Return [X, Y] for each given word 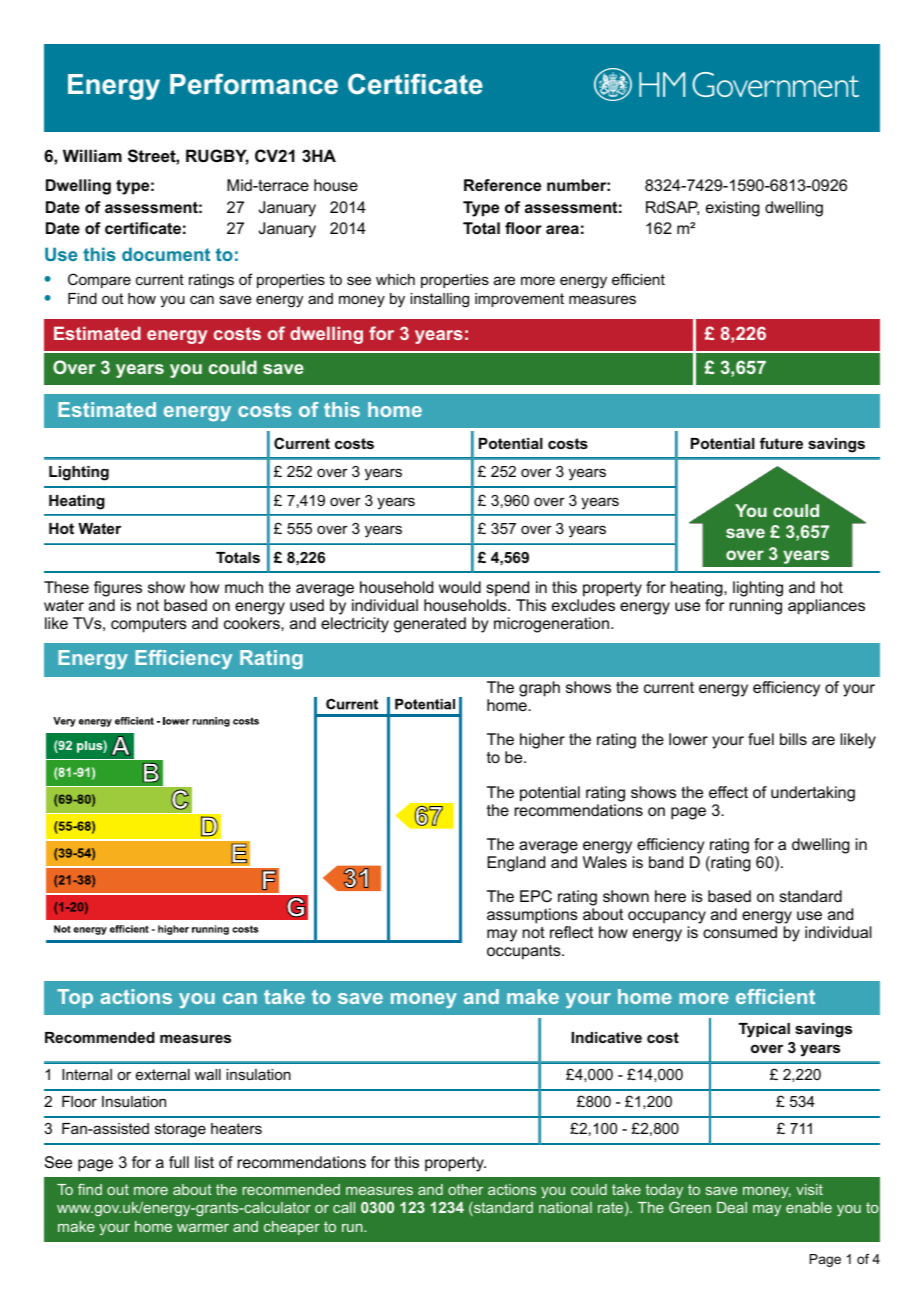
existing [733, 209]
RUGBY [217, 157]
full [179, 1162]
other [465, 1189]
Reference [502, 185]
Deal [732, 1207]
